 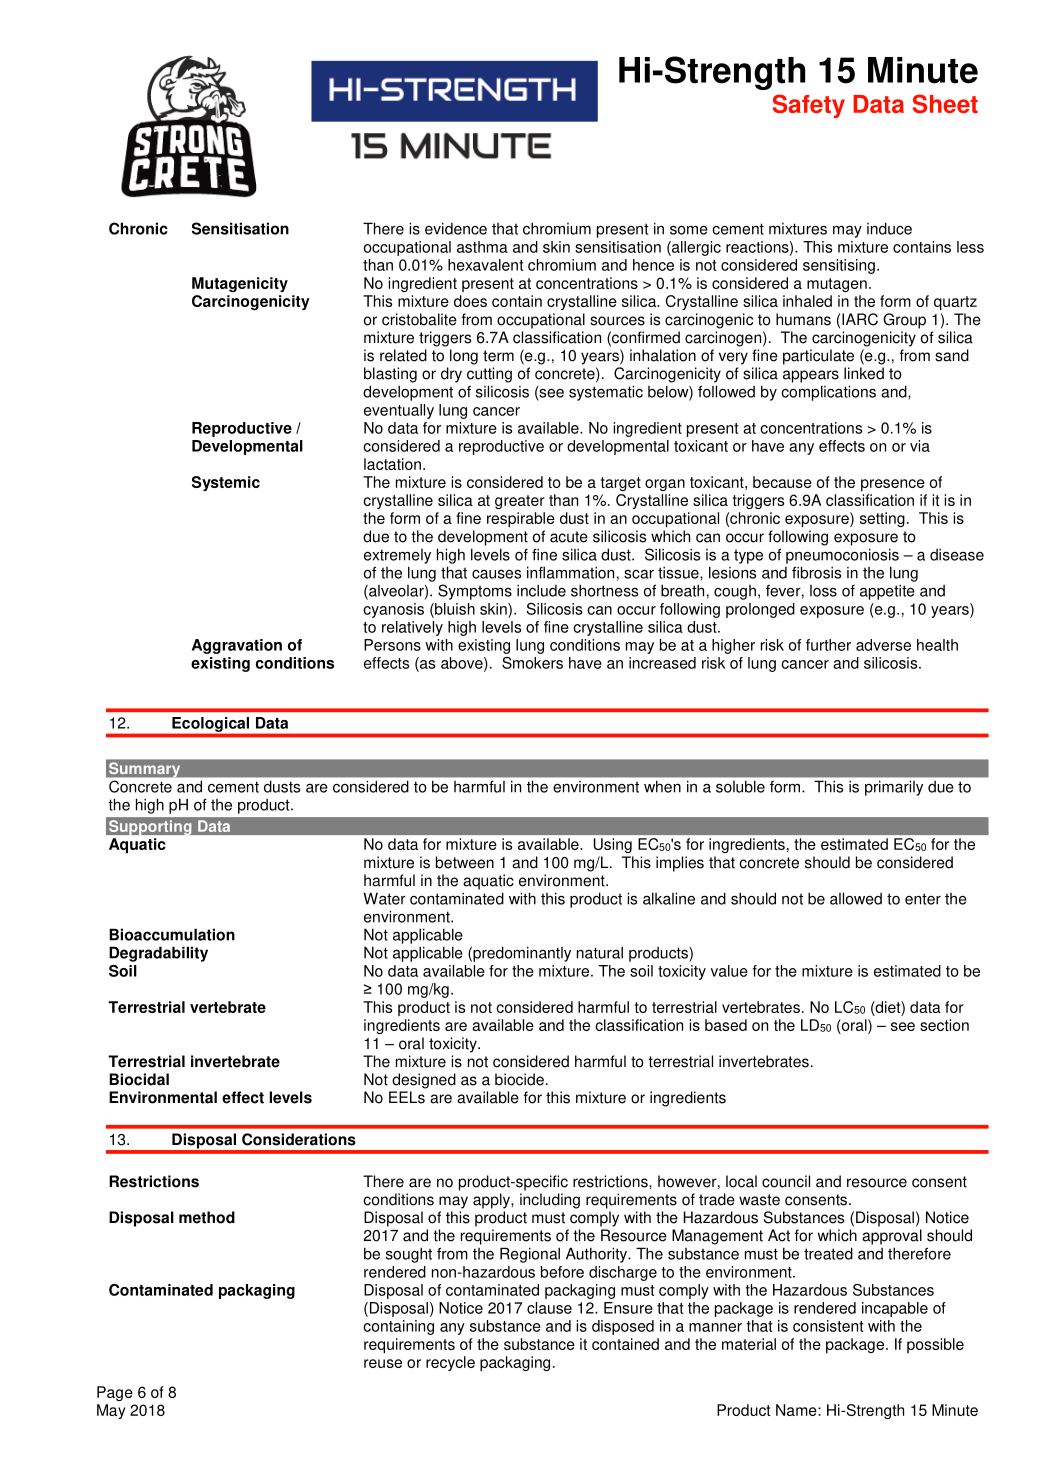 What do you see at coordinates (532, 663) in the screenshot?
I see `Smokers` at bounding box center [532, 663].
